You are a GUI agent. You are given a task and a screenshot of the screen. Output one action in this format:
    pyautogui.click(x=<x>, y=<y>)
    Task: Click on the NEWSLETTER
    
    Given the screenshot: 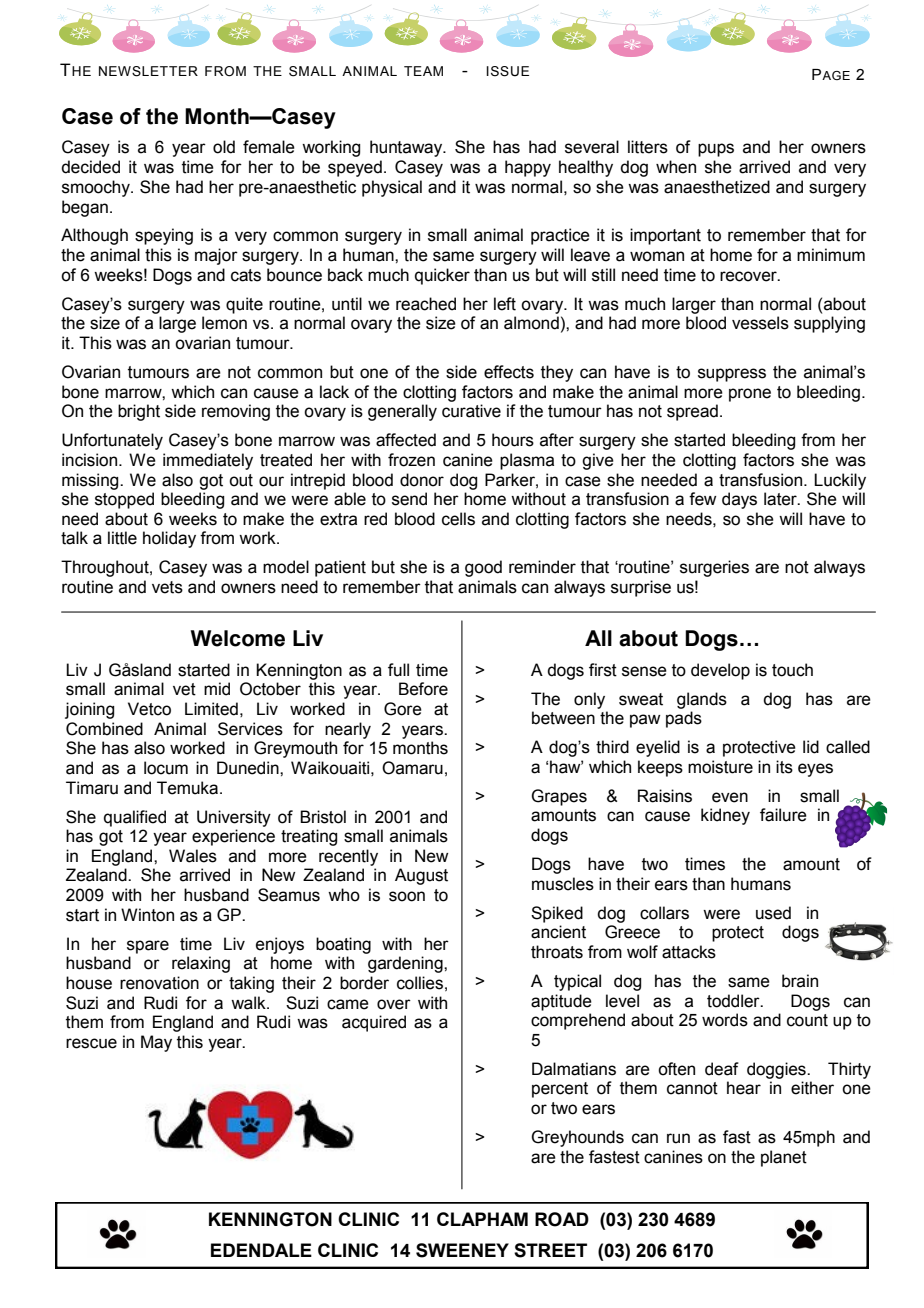 What is the action you would take?
    pyautogui.click(x=148, y=71)
